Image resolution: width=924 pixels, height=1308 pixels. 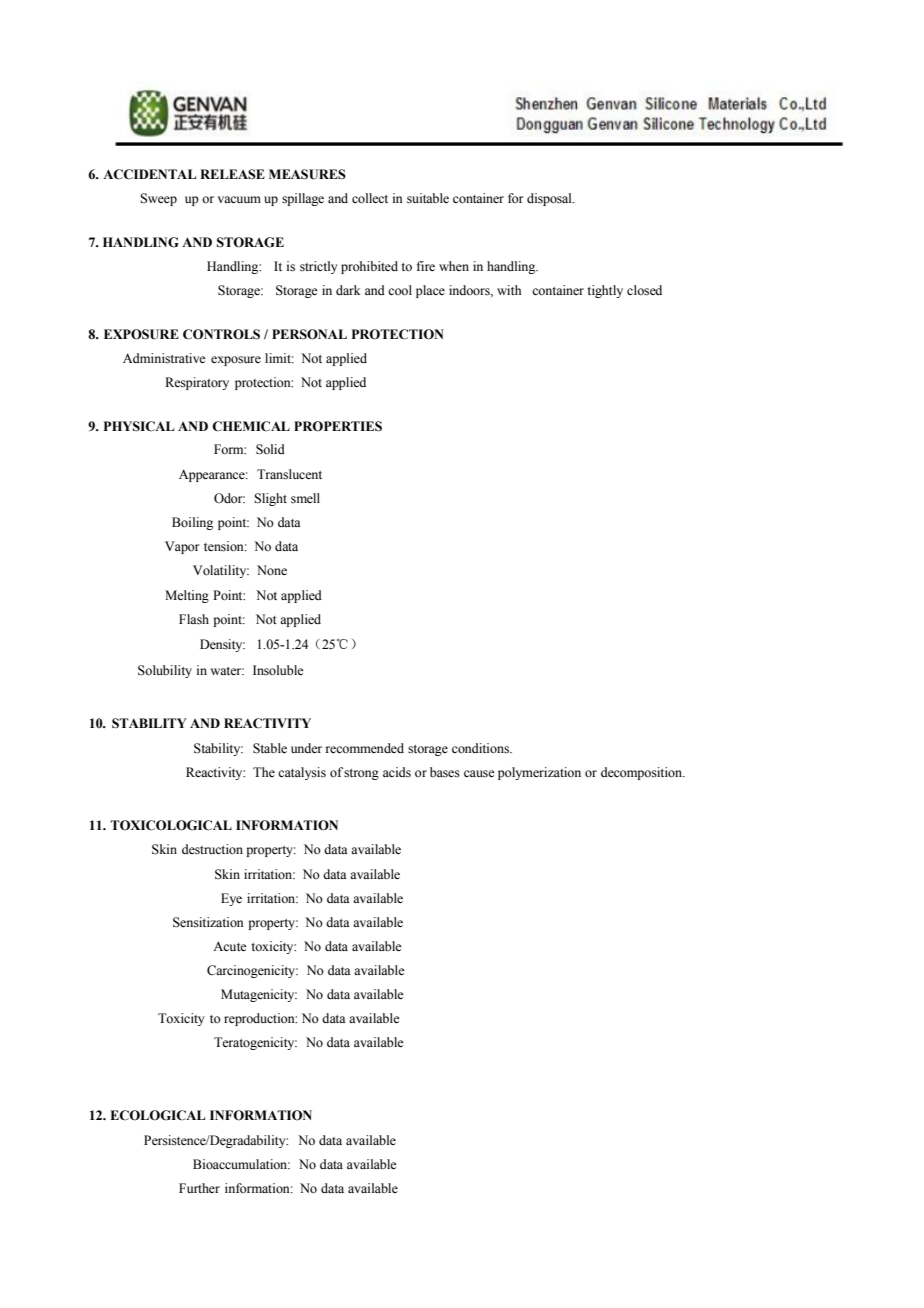 What do you see at coordinates (199, 1188) in the image?
I see `Further` at bounding box center [199, 1188].
